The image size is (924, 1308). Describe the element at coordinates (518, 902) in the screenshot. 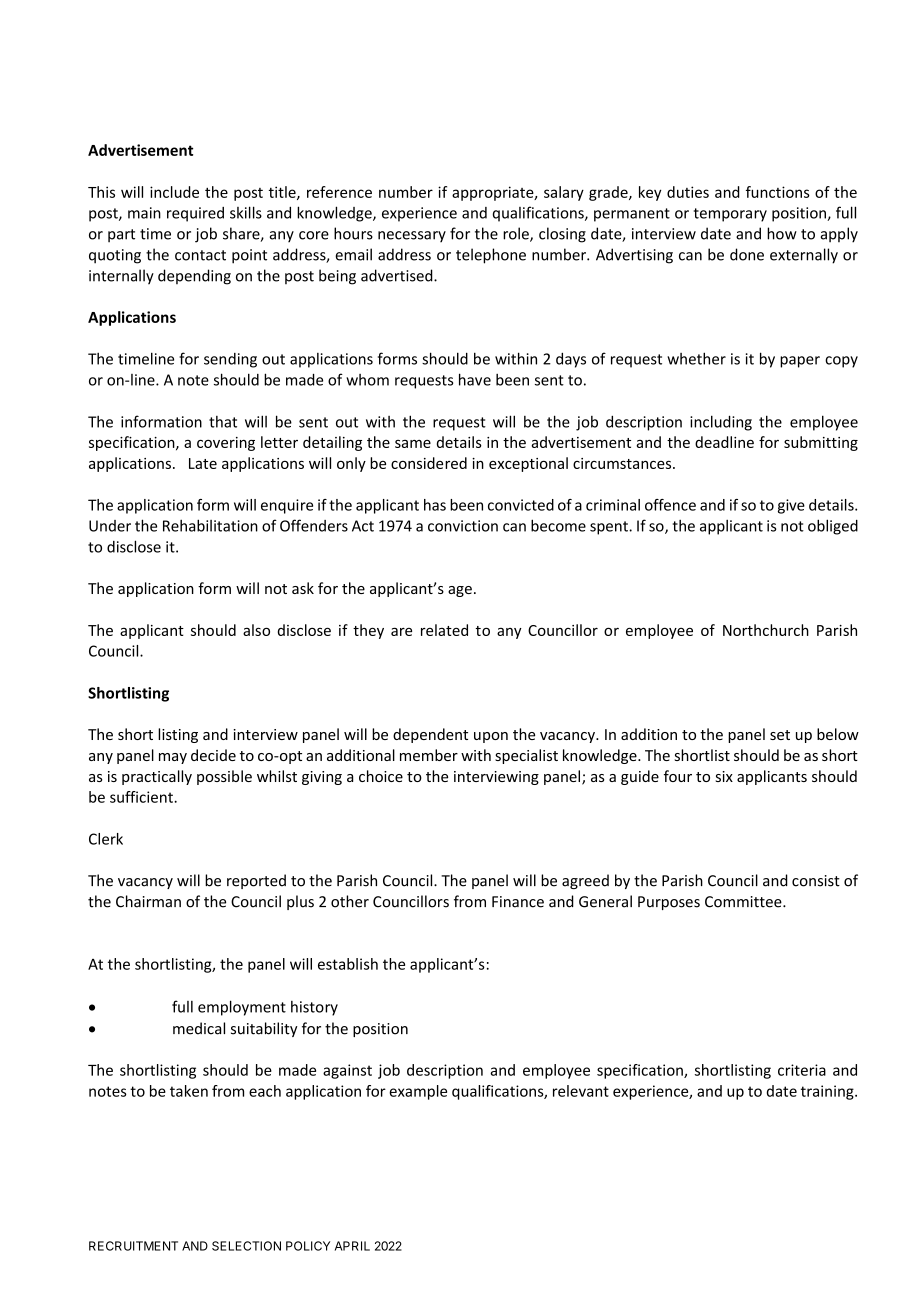

I see `Finance` at that location.
